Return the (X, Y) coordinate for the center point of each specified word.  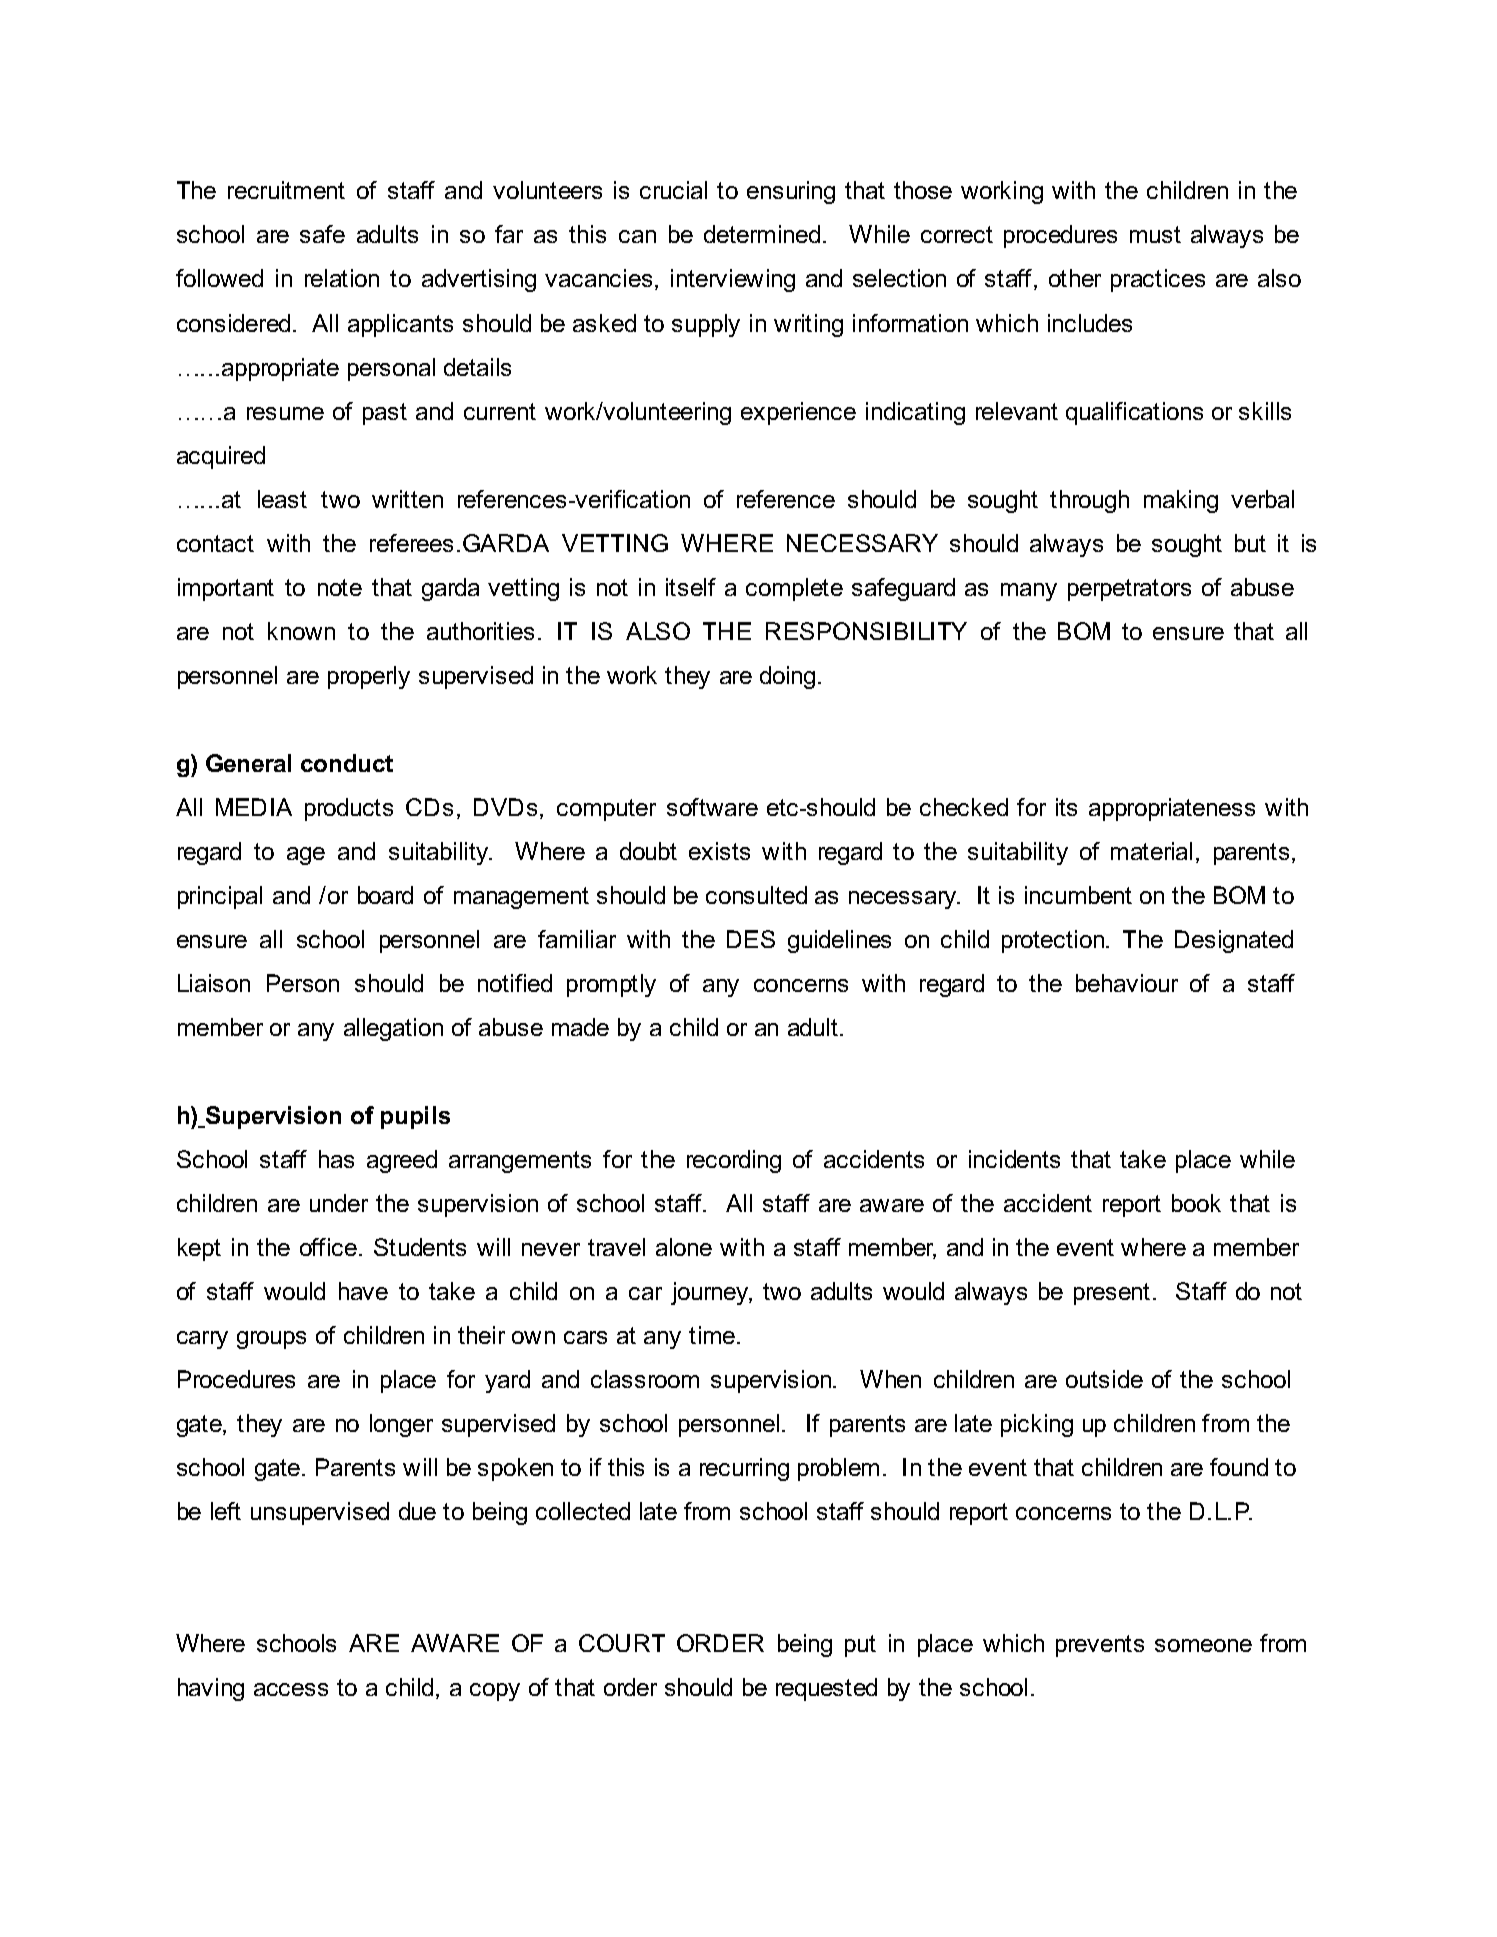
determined (762, 234)
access (291, 1689)
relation (342, 278)
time (713, 1335)
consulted (756, 895)
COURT (622, 1643)
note (340, 587)
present (1112, 1294)
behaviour (1127, 983)
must (1155, 234)
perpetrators (1129, 590)
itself (691, 587)
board (385, 895)
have (363, 1291)
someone (1203, 1645)
